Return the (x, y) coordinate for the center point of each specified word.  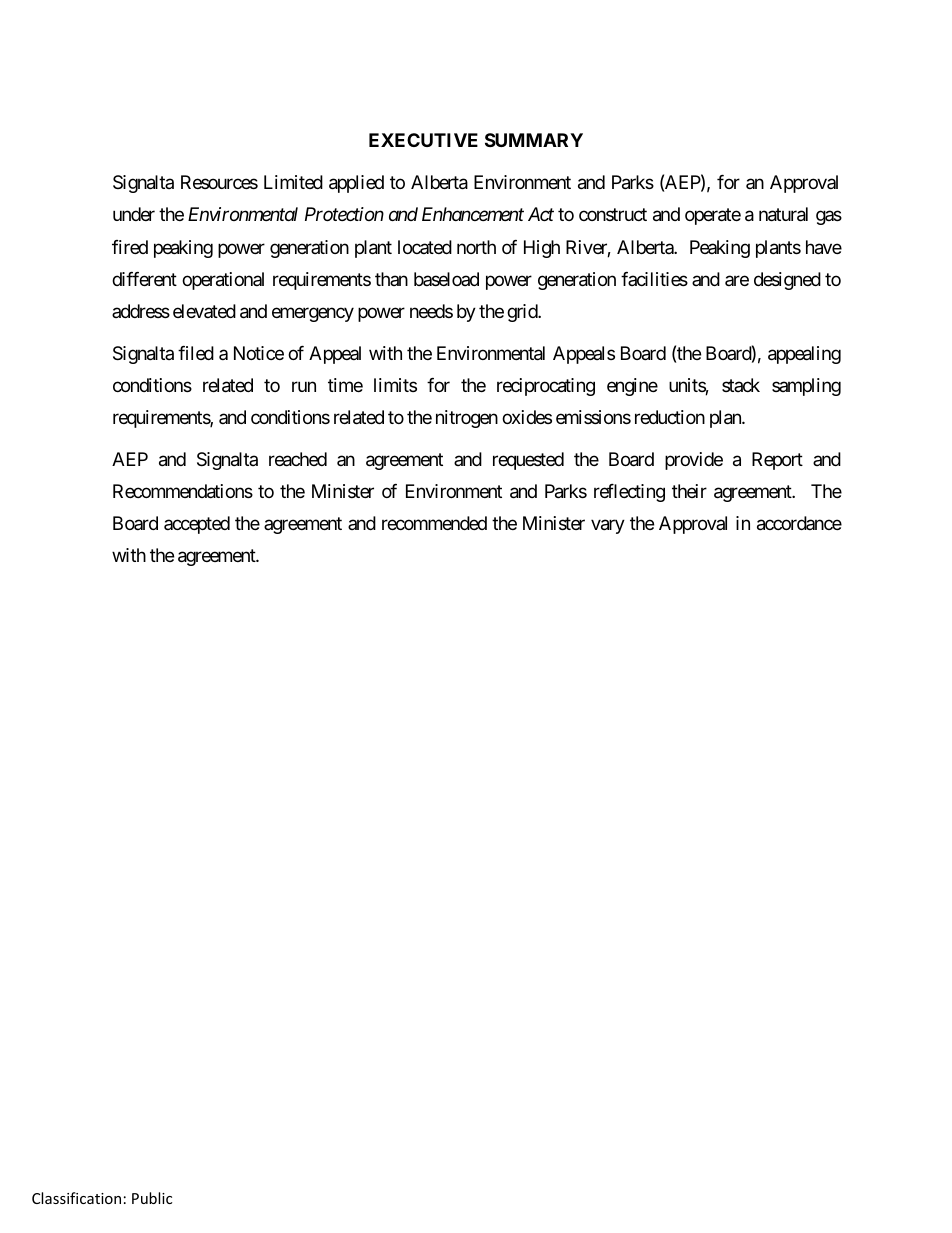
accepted (197, 525)
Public (152, 1198)
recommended (434, 523)
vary (608, 527)
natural (783, 214)
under (134, 214)
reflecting (629, 493)
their (689, 491)
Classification (76, 1198)
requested (528, 461)
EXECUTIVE (423, 140)
